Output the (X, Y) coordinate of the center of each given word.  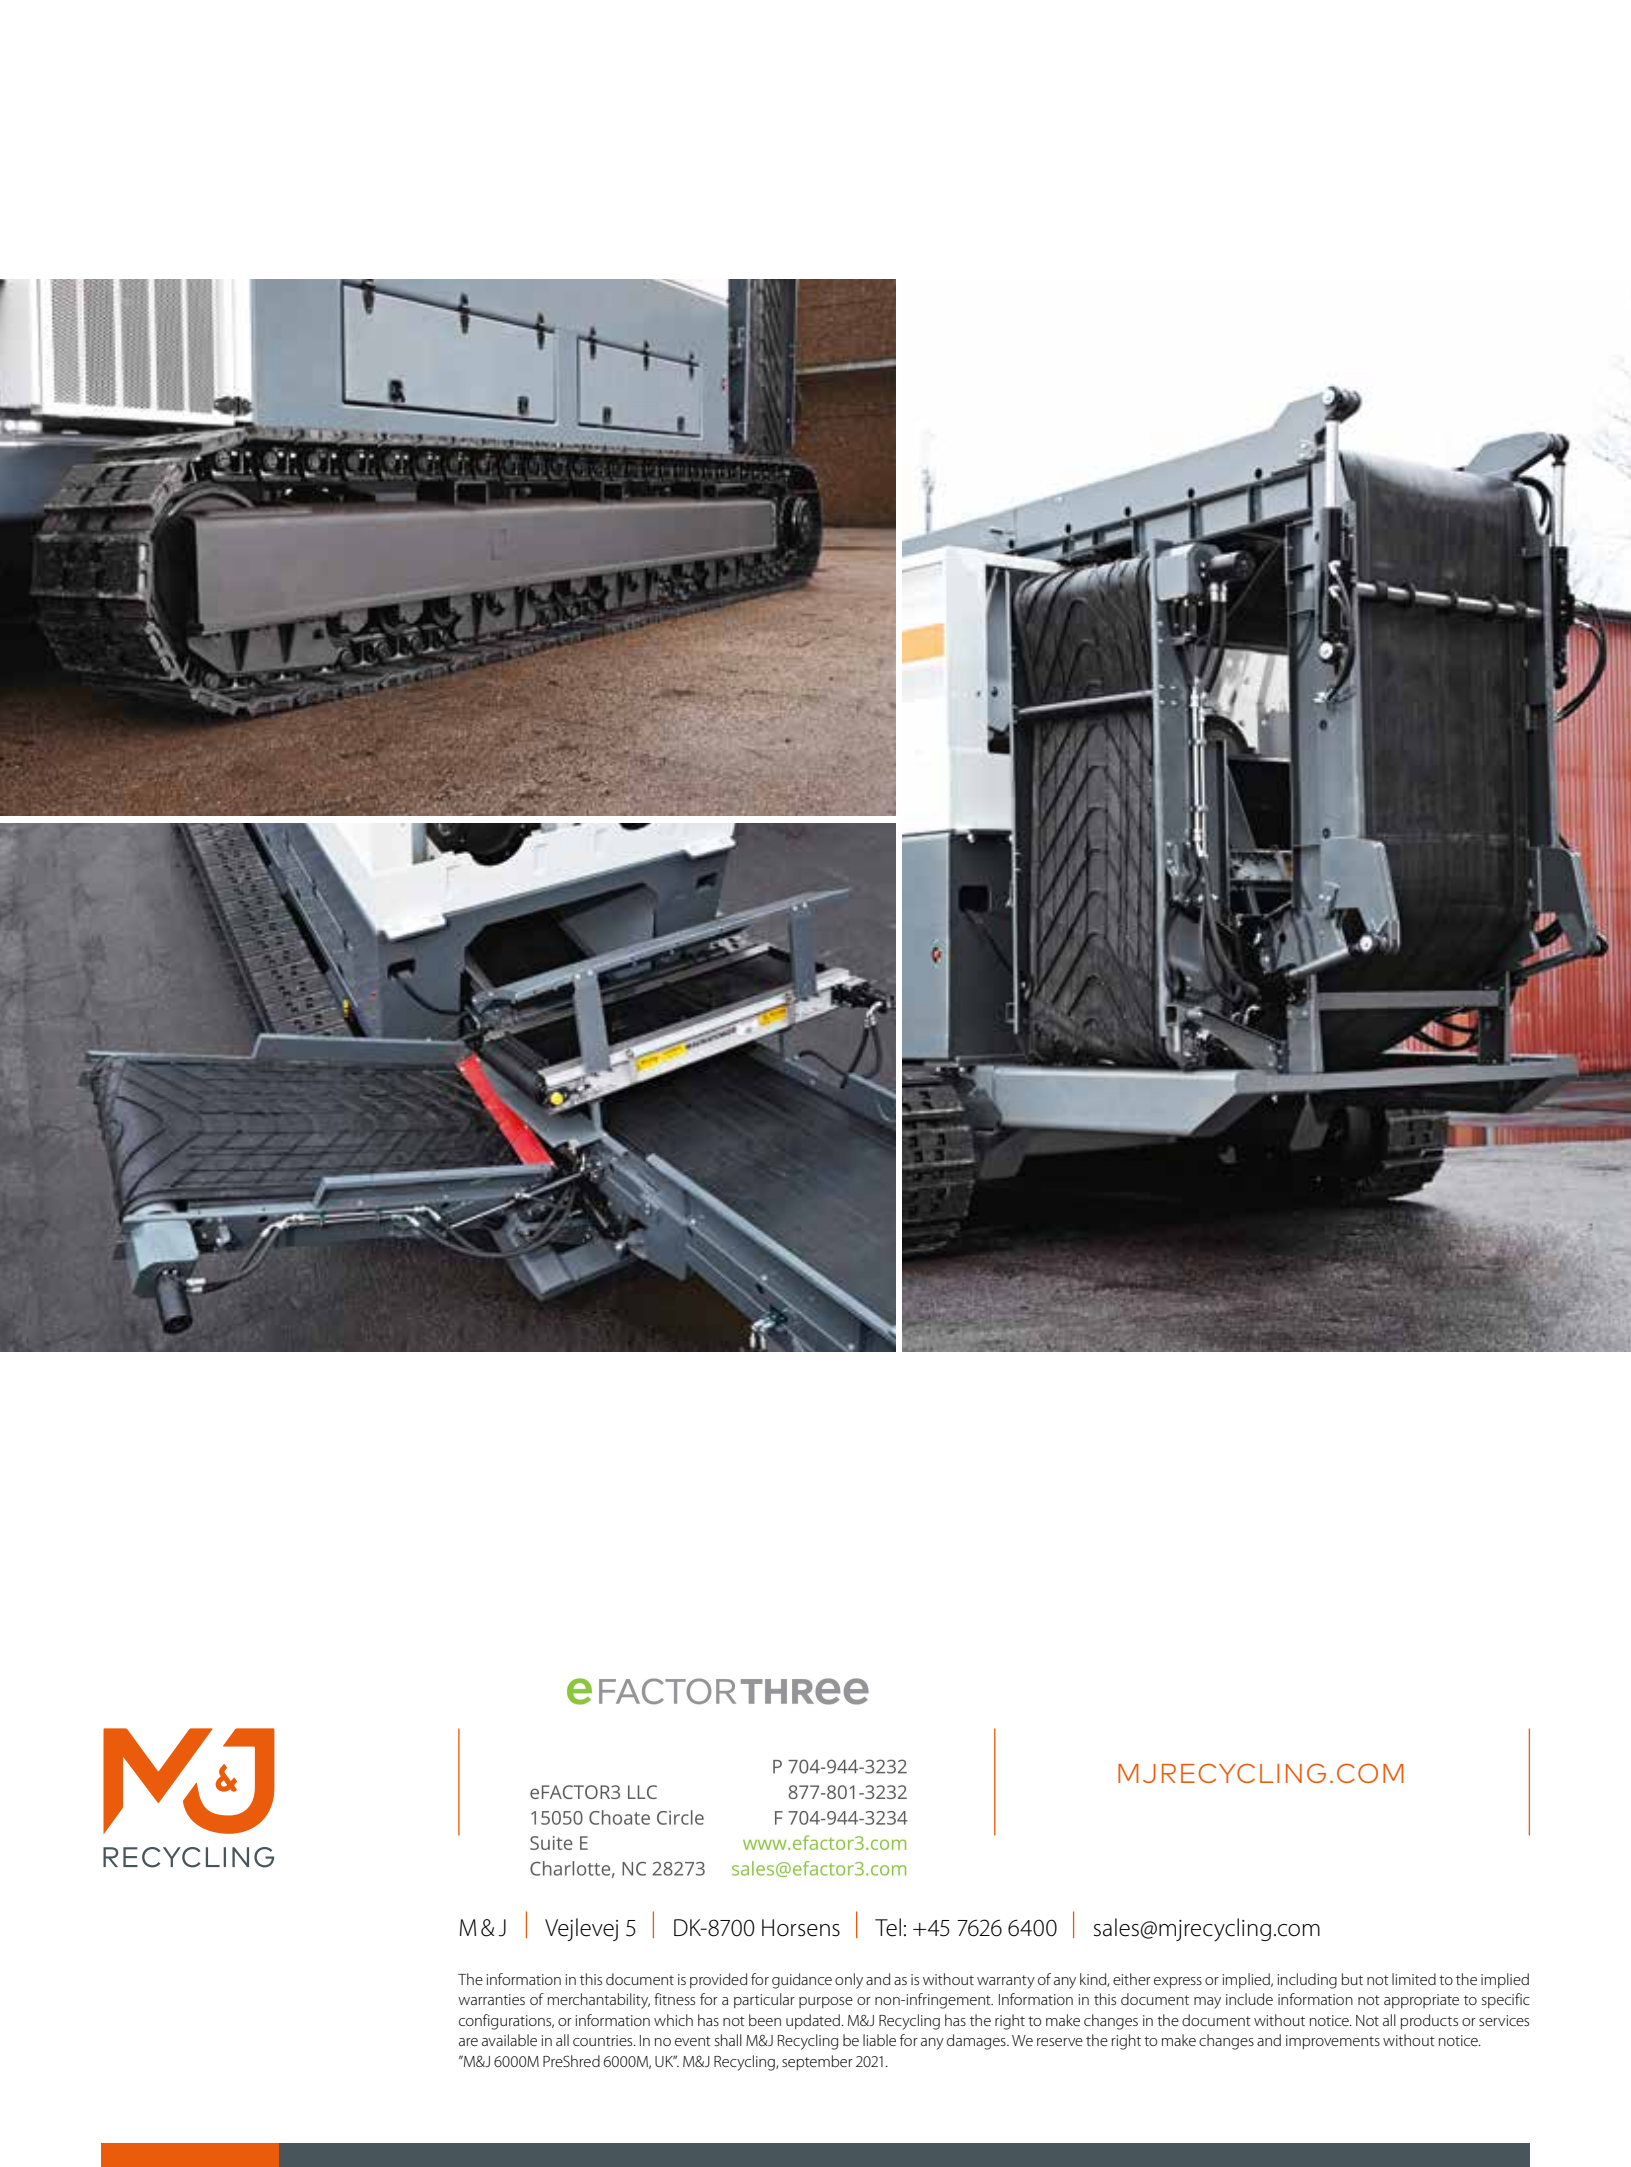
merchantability (599, 2001)
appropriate (1421, 2001)
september (817, 2062)
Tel (888, 1927)
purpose (826, 2002)
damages (977, 2042)
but (1352, 1979)
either (1132, 1979)
